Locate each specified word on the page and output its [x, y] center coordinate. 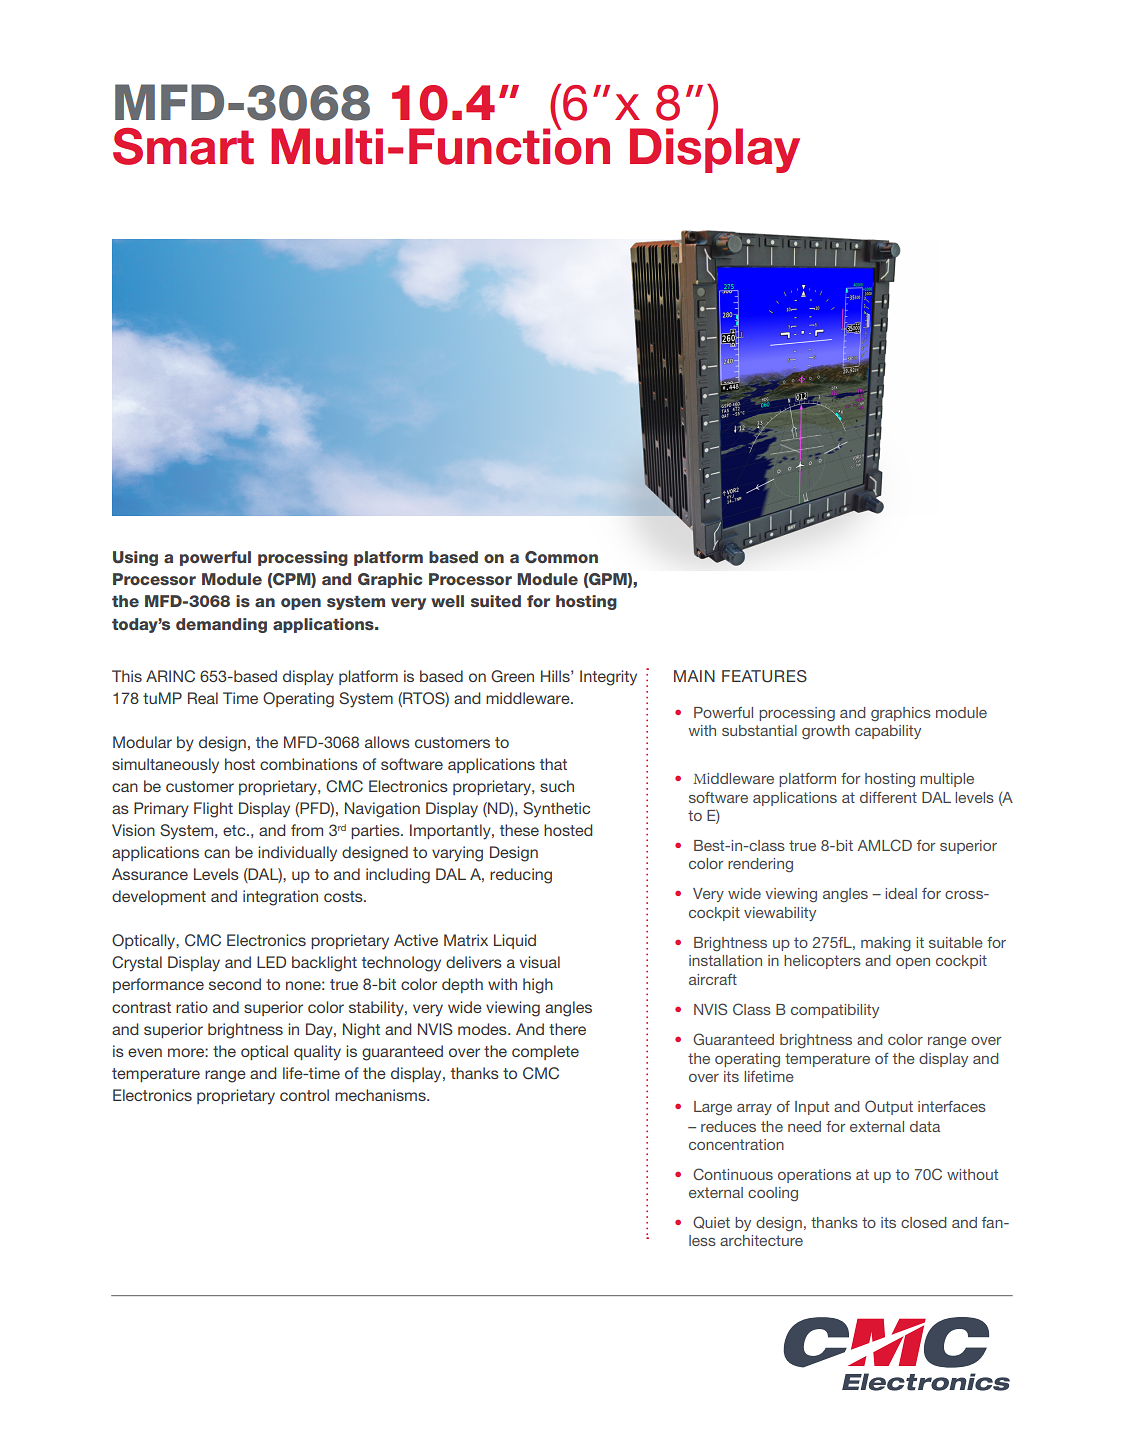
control [304, 1095]
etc [235, 830]
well [447, 601]
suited [496, 601]
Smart [183, 146]
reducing [521, 876]
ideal [901, 893]
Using [135, 558]
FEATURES [764, 676]
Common [561, 557]
